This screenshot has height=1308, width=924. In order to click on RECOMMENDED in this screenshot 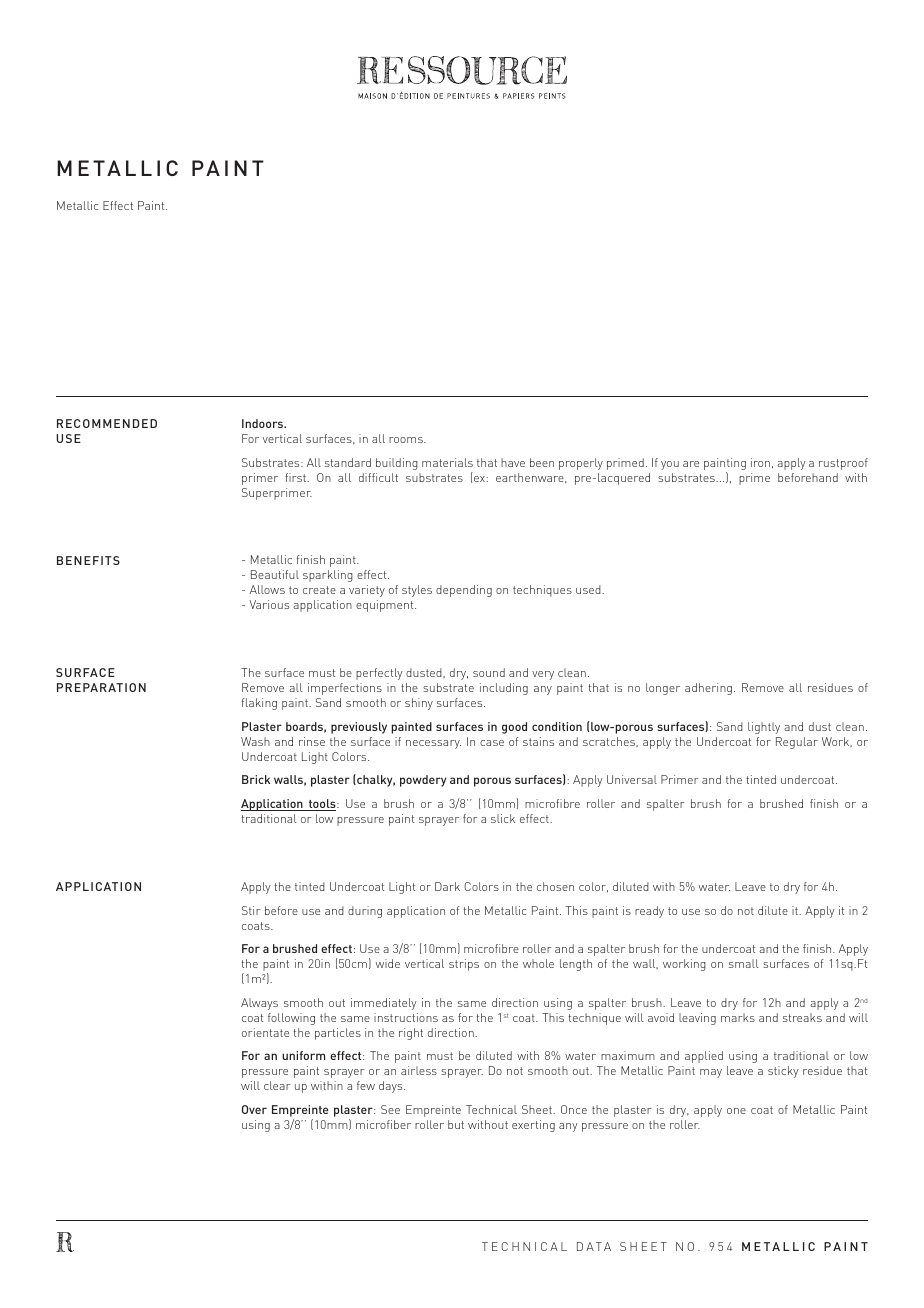, I will do `click(107, 423)`.
